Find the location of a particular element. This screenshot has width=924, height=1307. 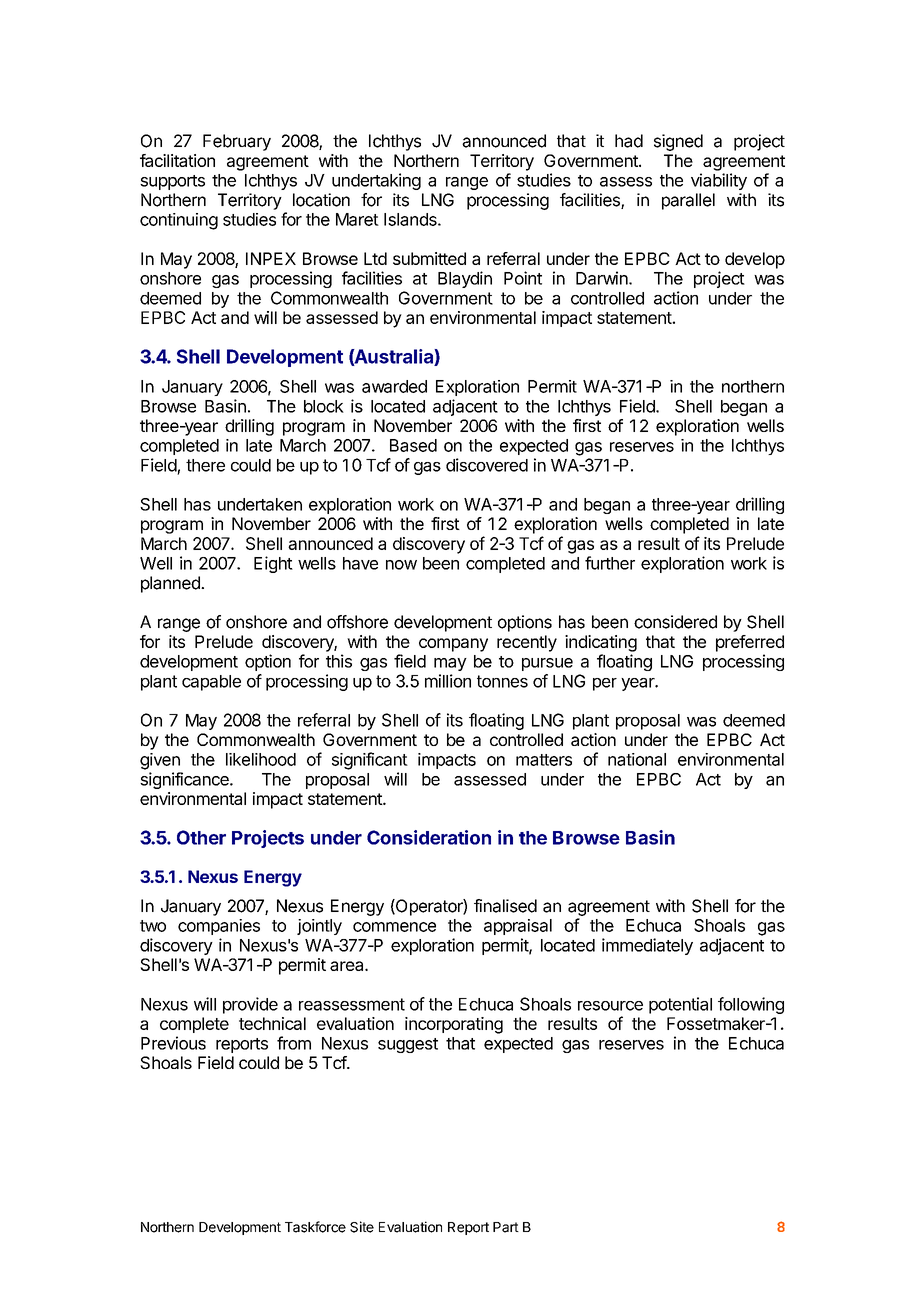

potential is located at coordinates (680, 1005).
